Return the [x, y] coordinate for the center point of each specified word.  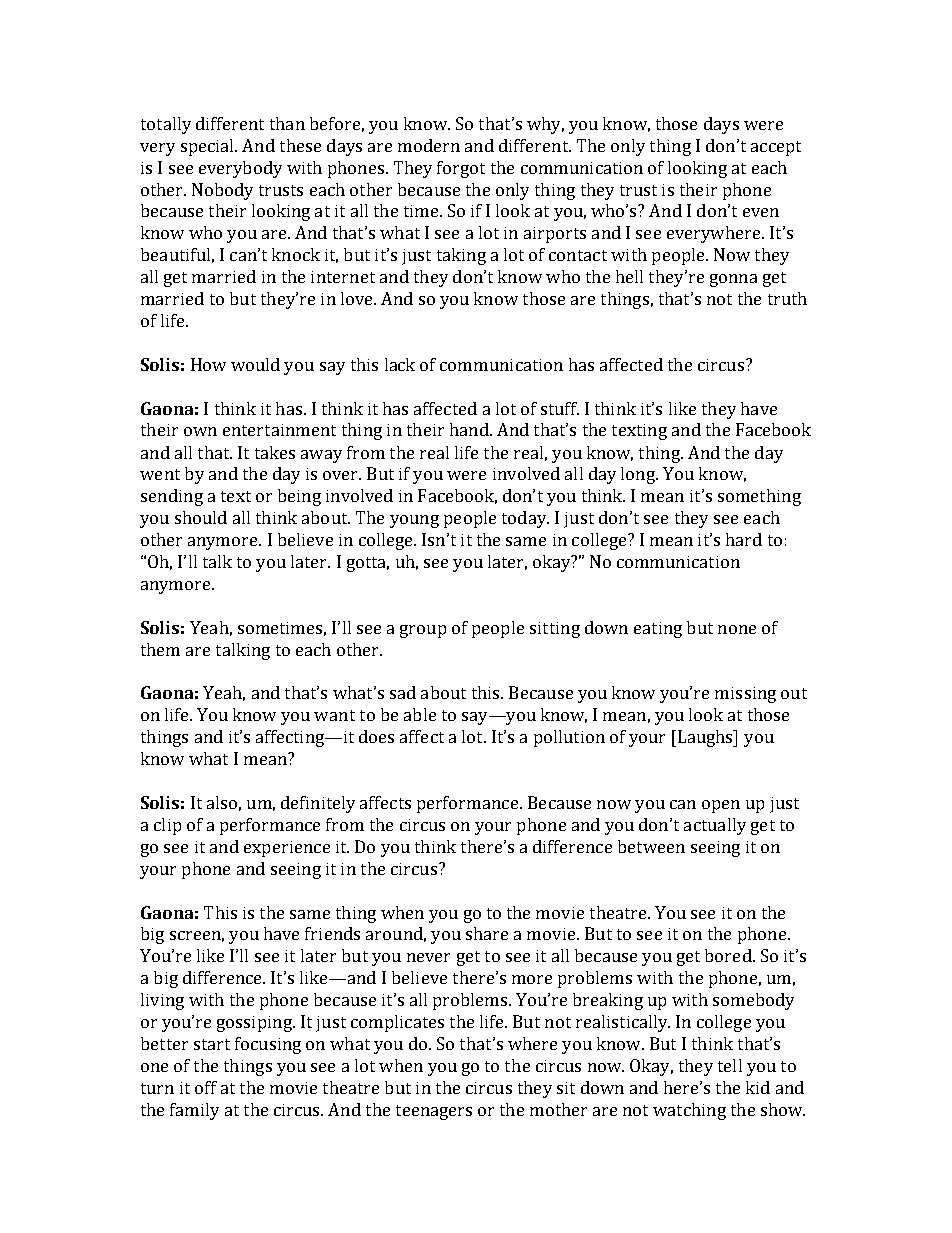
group [423, 631]
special [209, 147]
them [160, 649]
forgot [461, 169]
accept [776, 148]
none [737, 629]
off [206, 1087]
